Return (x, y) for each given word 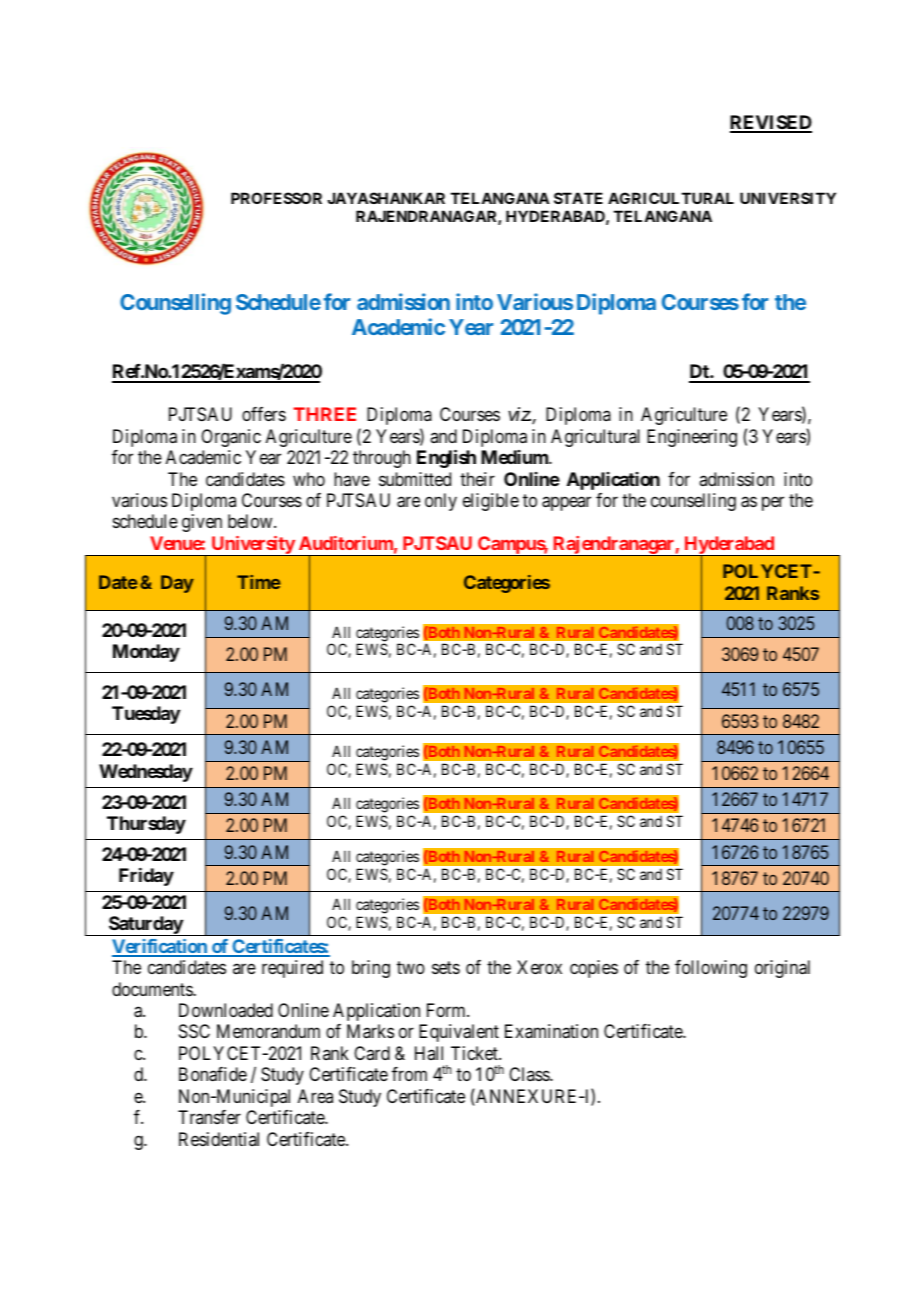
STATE (578, 198)
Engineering (692, 438)
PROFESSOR (276, 198)
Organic (231, 438)
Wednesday (146, 773)
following (711, 969)
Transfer (209, 1117)
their (477, 479)
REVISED (771, 123)
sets (446, 967)
